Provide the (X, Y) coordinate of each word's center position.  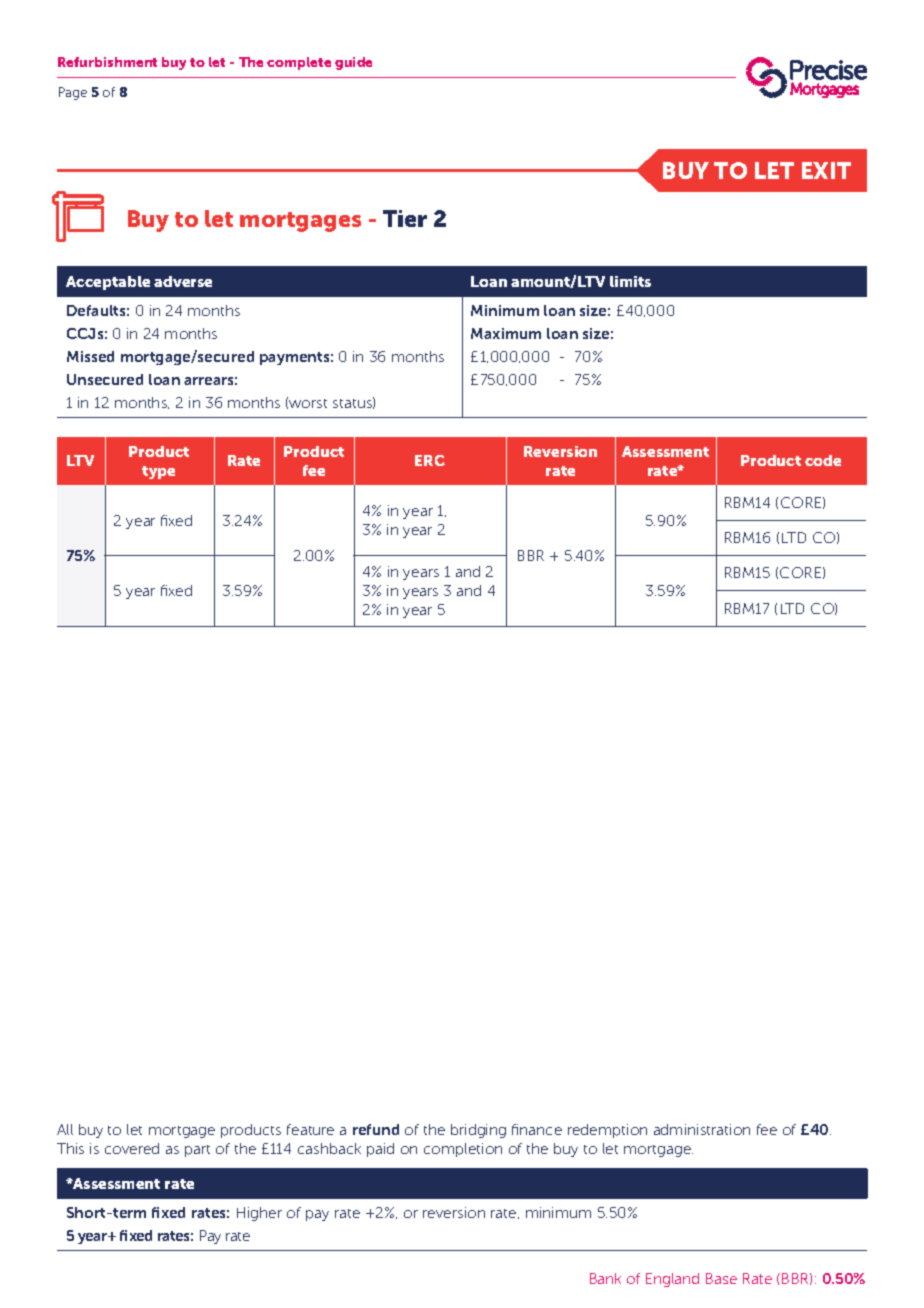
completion (463, 1150)
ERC (430, 460)
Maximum (506, 333)
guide (353, 63)
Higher (259, 1214)
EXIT (826, 170)
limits (630, 281)
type (158, 472)
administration (702, 1129)
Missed (90, 356)
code (823, 460)
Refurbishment (107, 62)
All (65, 1129)
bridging (478, 1131)
